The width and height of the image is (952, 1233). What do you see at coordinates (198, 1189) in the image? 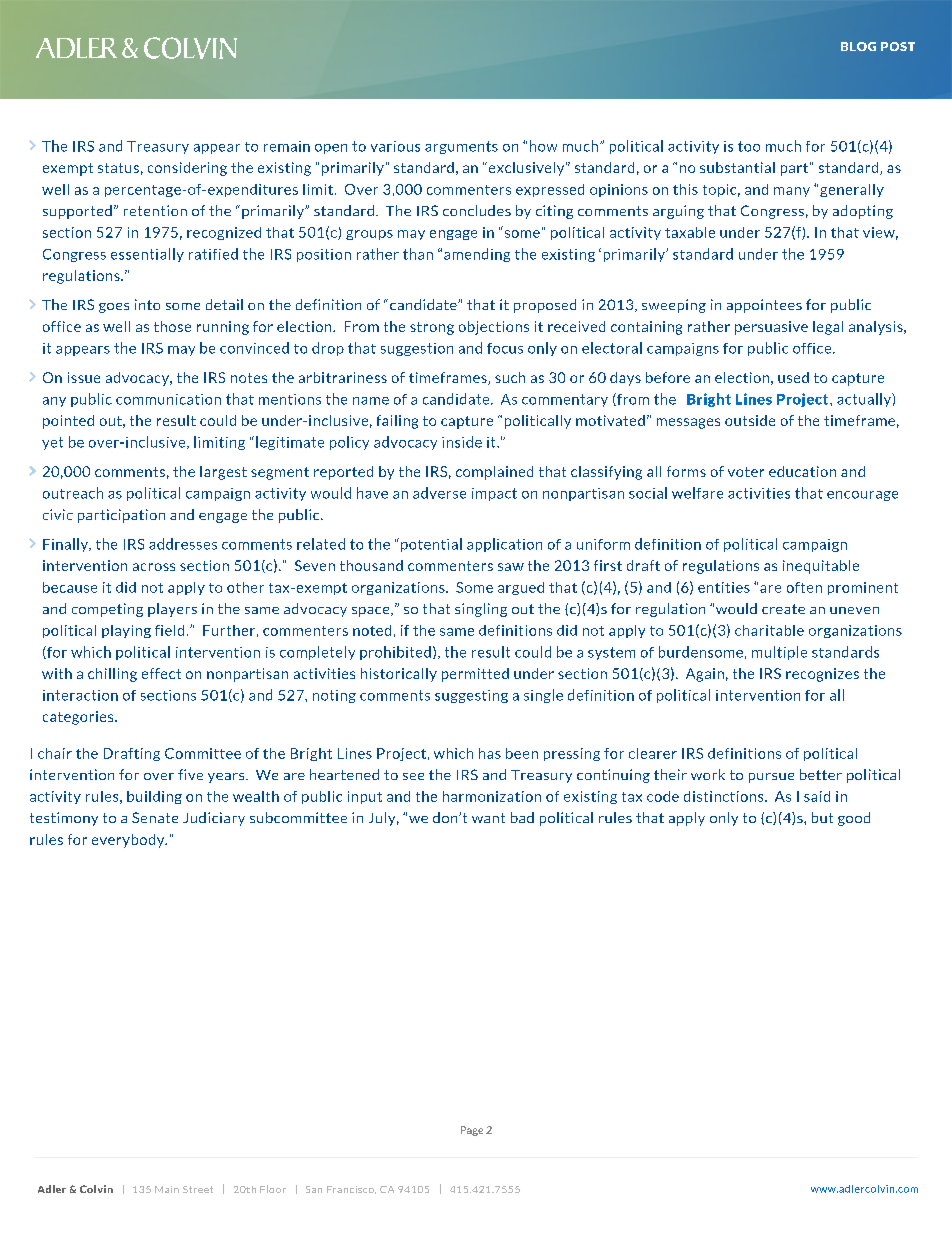
I see `Street` at bounding box center [198, 1189].
